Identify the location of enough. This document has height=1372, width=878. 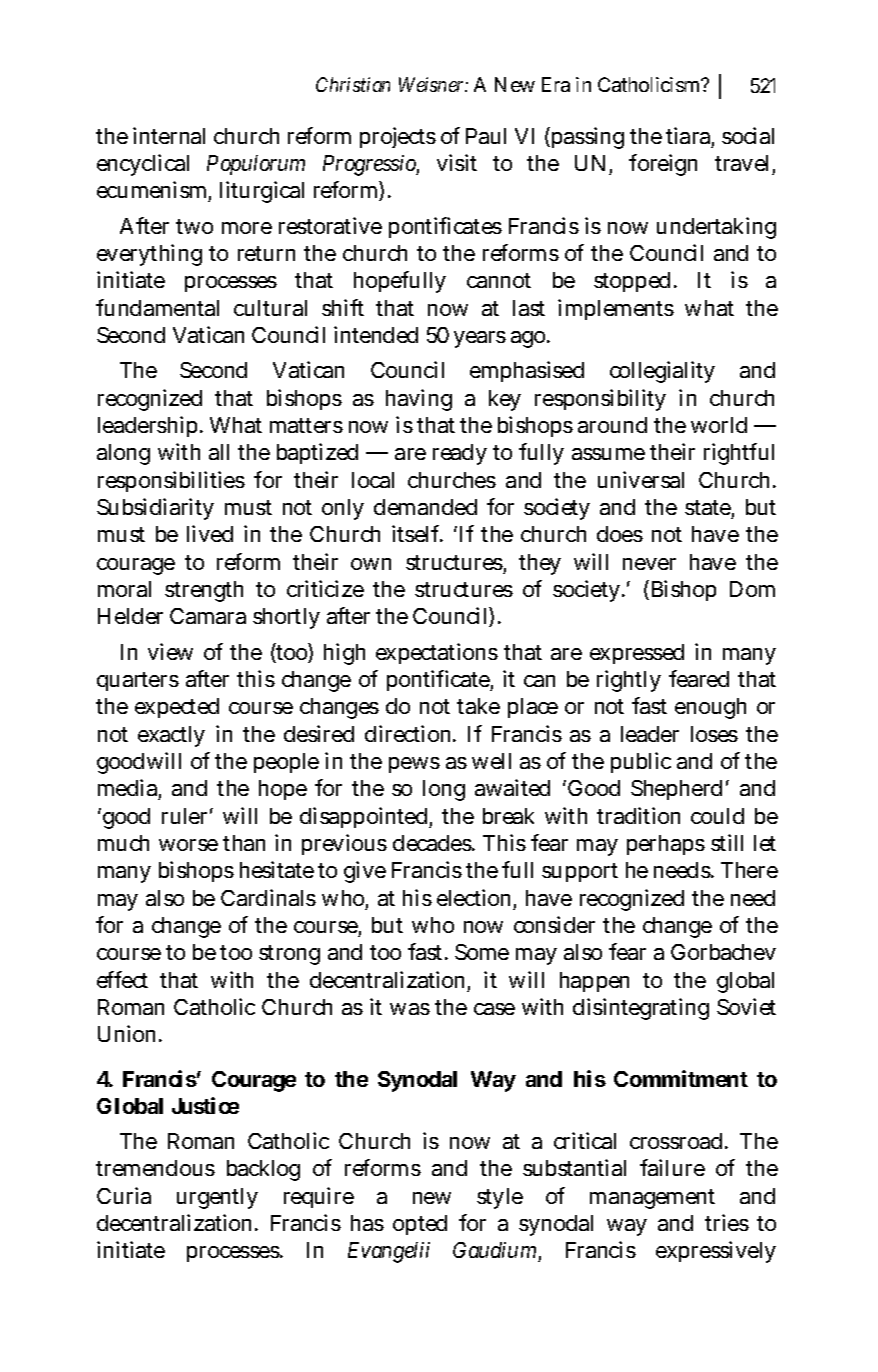
(710, 708).
